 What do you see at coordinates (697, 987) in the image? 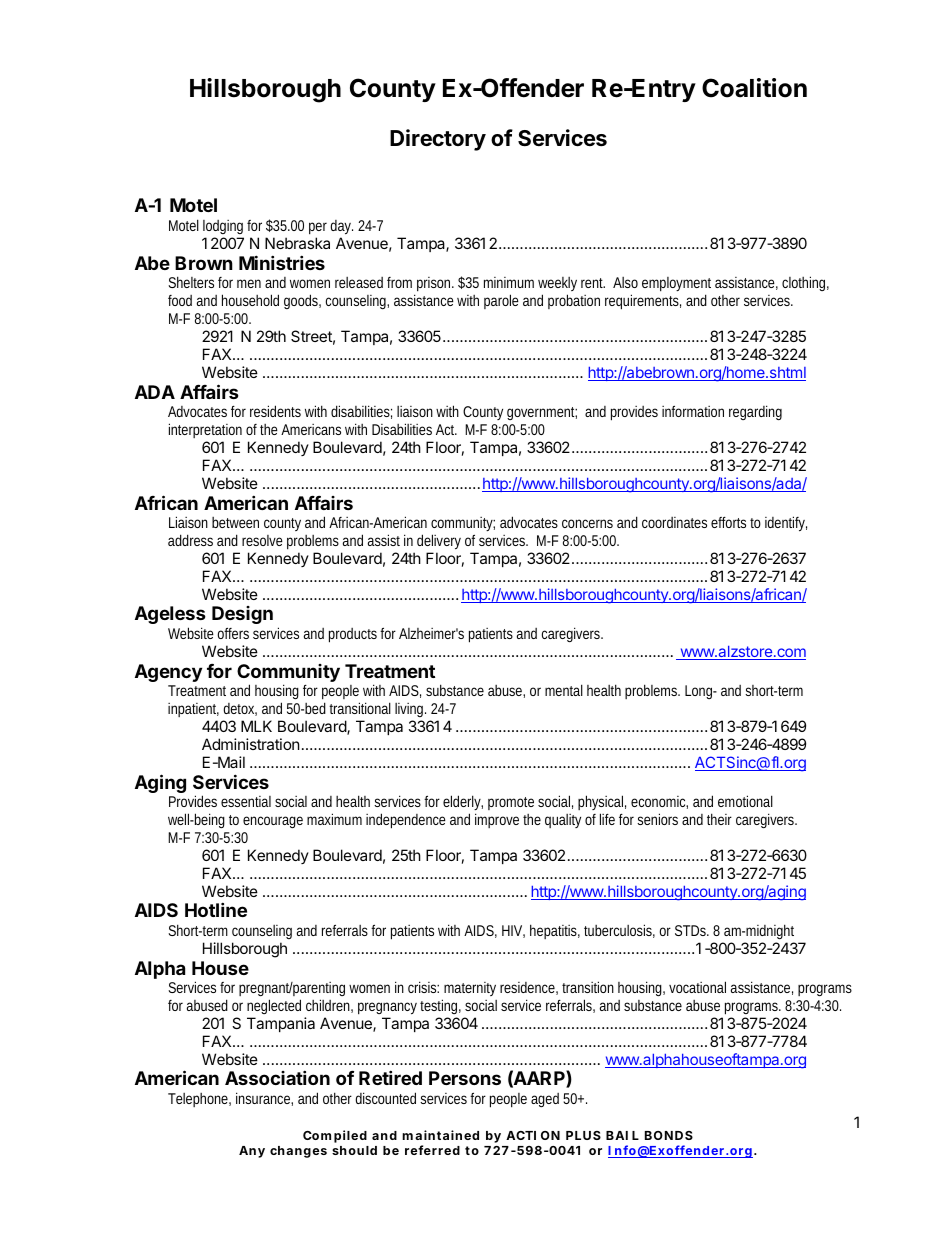
I see `vocational` at bounding box center [697, 987].
